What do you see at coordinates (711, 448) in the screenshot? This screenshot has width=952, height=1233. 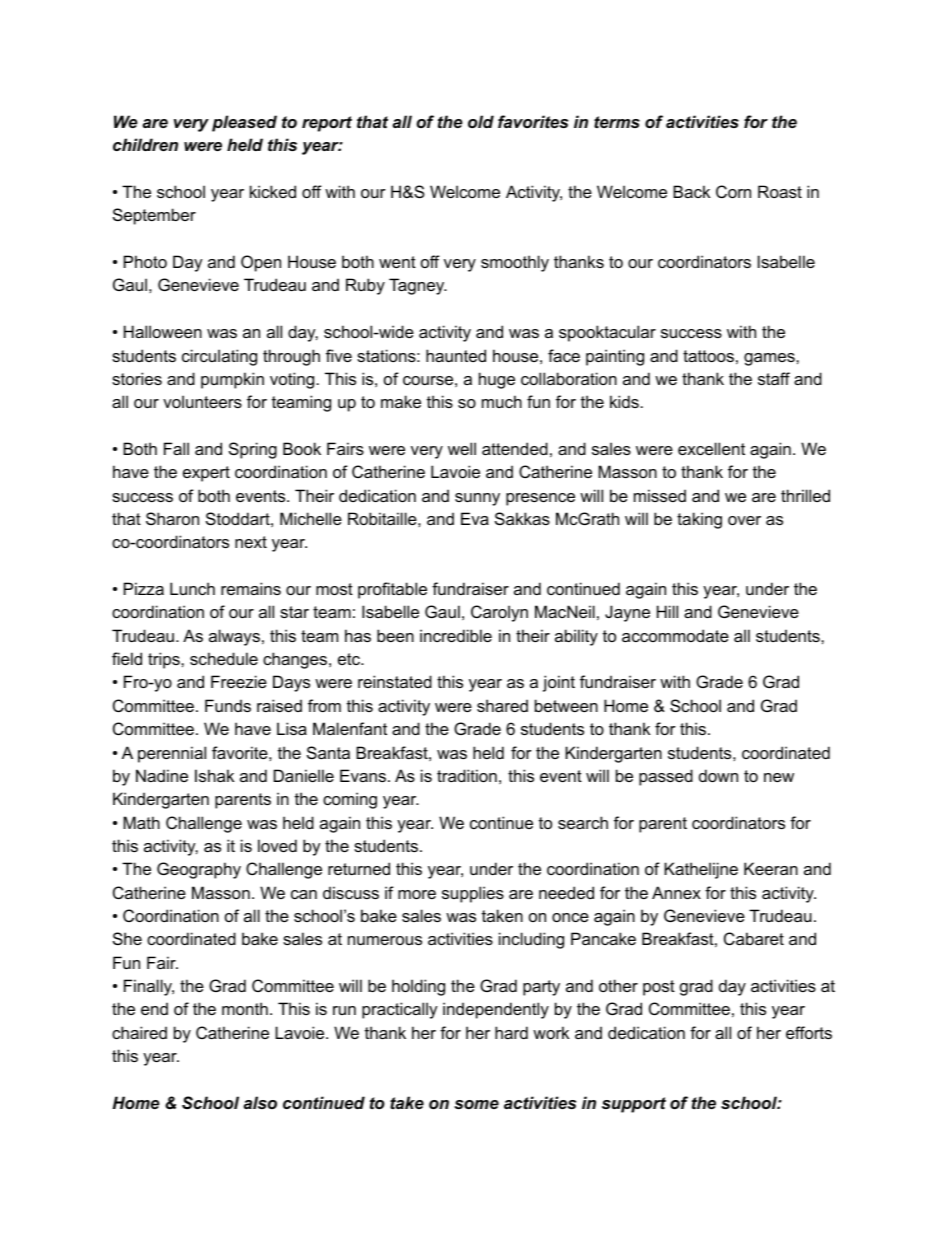 I see `excellent` at bounding box center [711, 448].
